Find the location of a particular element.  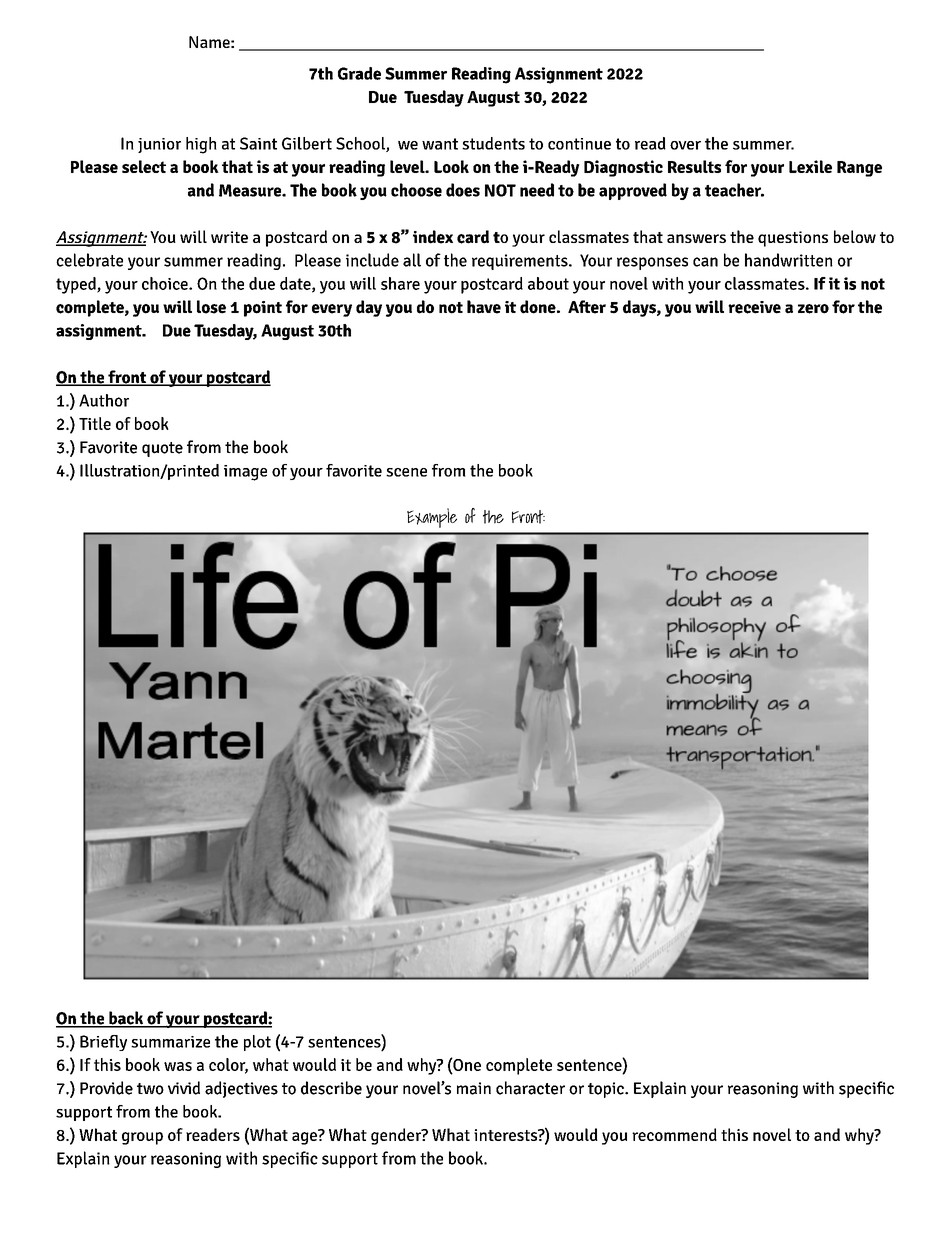

quote is located at coordinates (162, 449).
